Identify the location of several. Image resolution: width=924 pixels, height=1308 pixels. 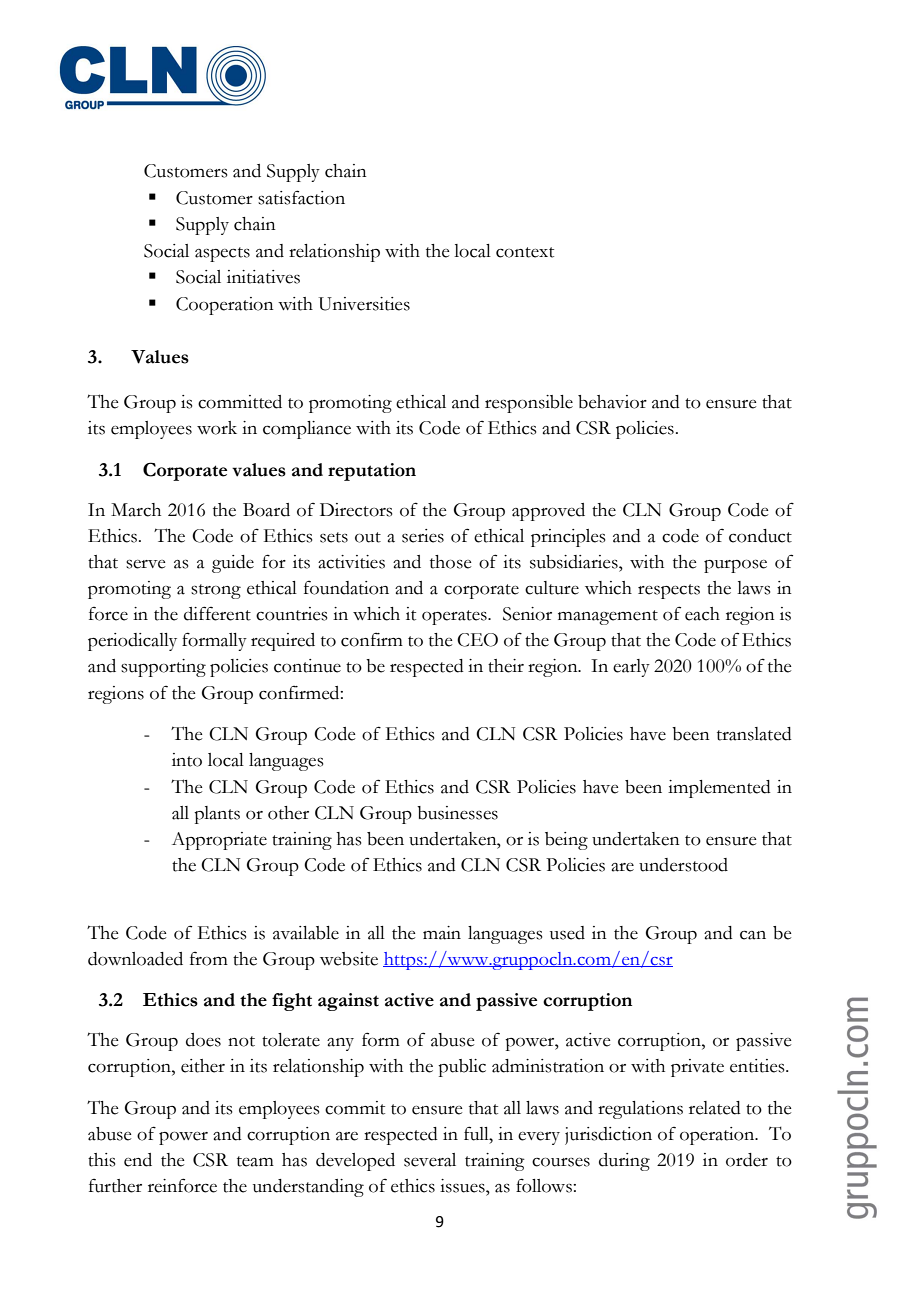
(430, 1160).
